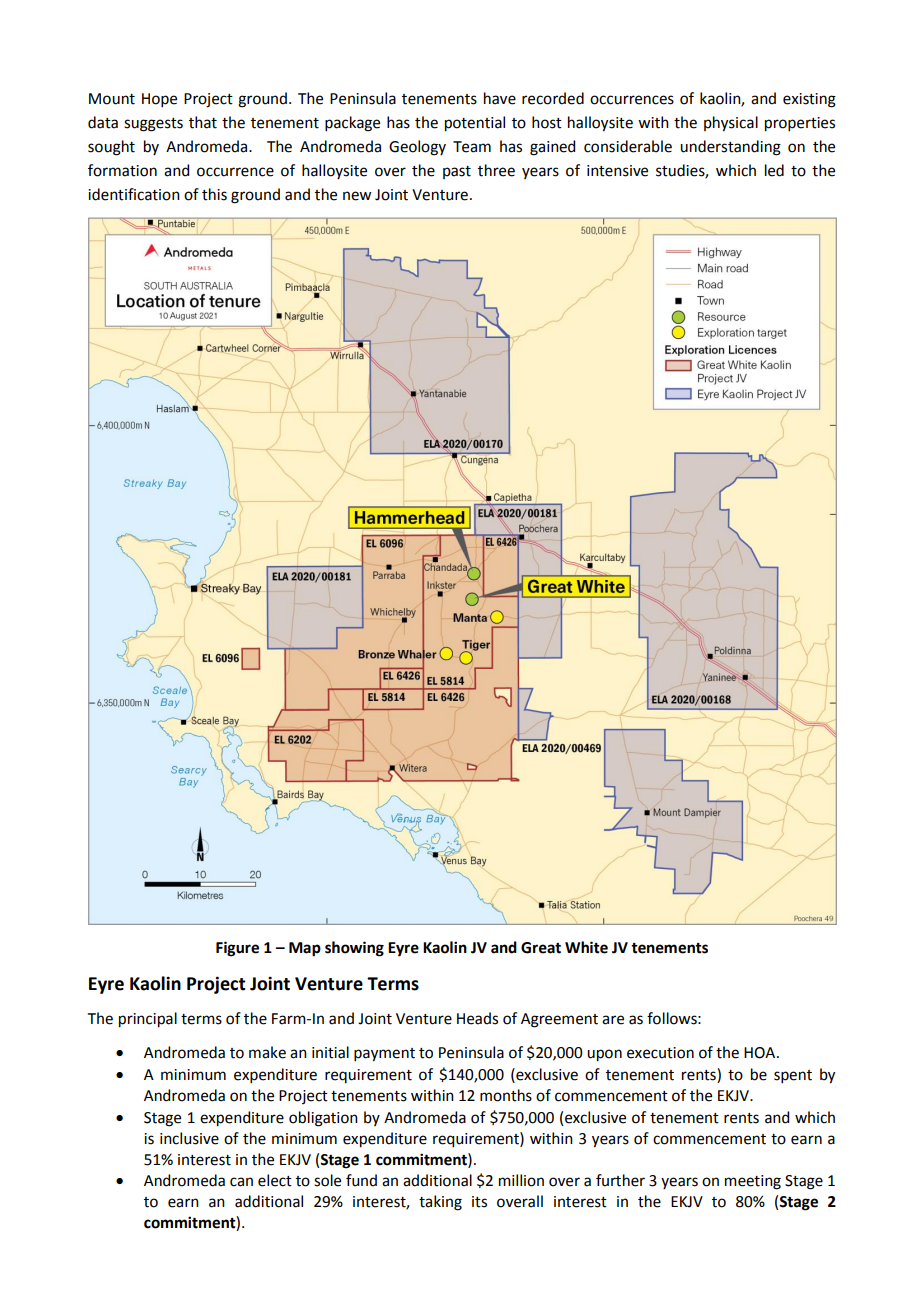 Image resolution: width=924 pixels, height=1308 pixels. What do you see at coordinates (357, 196) in the screenshot?
I see `new` at bounding box center [357, 196].
